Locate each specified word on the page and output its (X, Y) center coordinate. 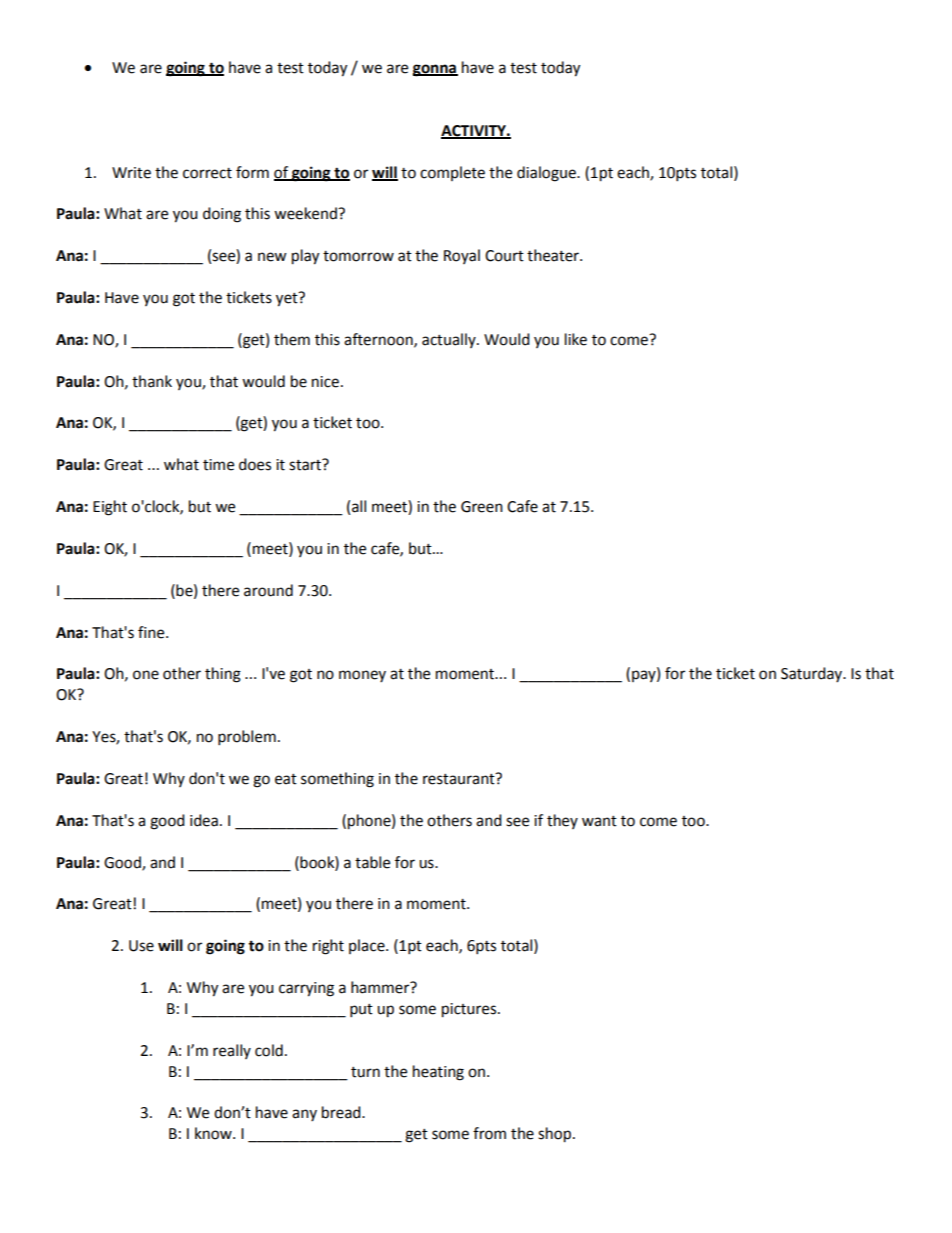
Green (482, 507)
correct (207, 173)
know (214, 1133)
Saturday (813, 674)
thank (152, 381)
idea (204, 820)
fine (152, 632)
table (372, 862)
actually (450, 340)
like (576, 339)
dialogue (547, 174)
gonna (435, 70)
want (599, 821)
